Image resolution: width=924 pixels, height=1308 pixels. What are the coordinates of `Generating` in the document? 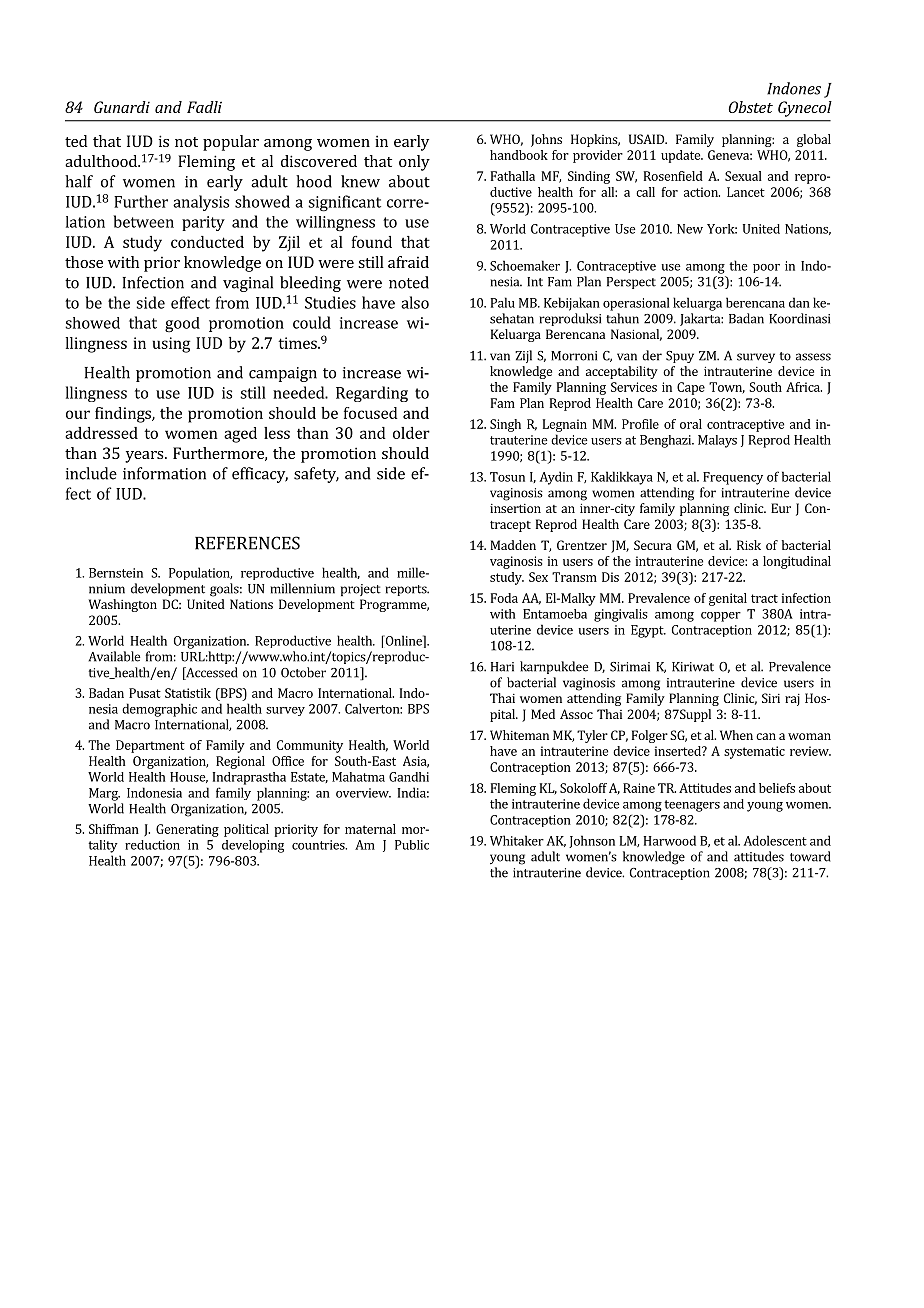 It's located at (187, 830).
